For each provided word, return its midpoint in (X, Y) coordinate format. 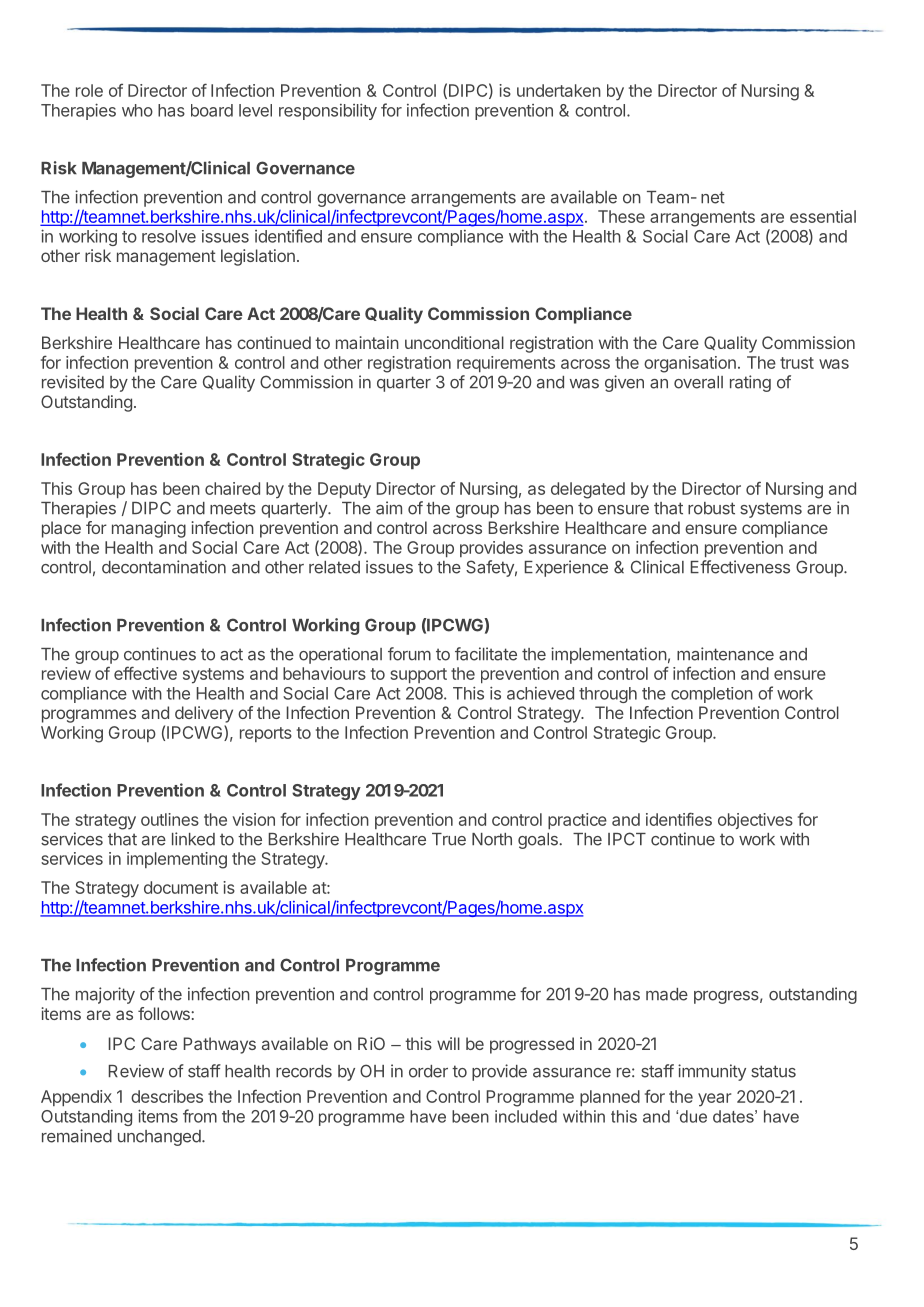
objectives (755, 821)
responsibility (328, 111)
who (137, 110)
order (428, 1071)
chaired (232, 488)
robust (711, 508)
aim (389, 508)
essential (823, 216)
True (449, 839)
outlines (170, 819)
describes (167, 1096)
